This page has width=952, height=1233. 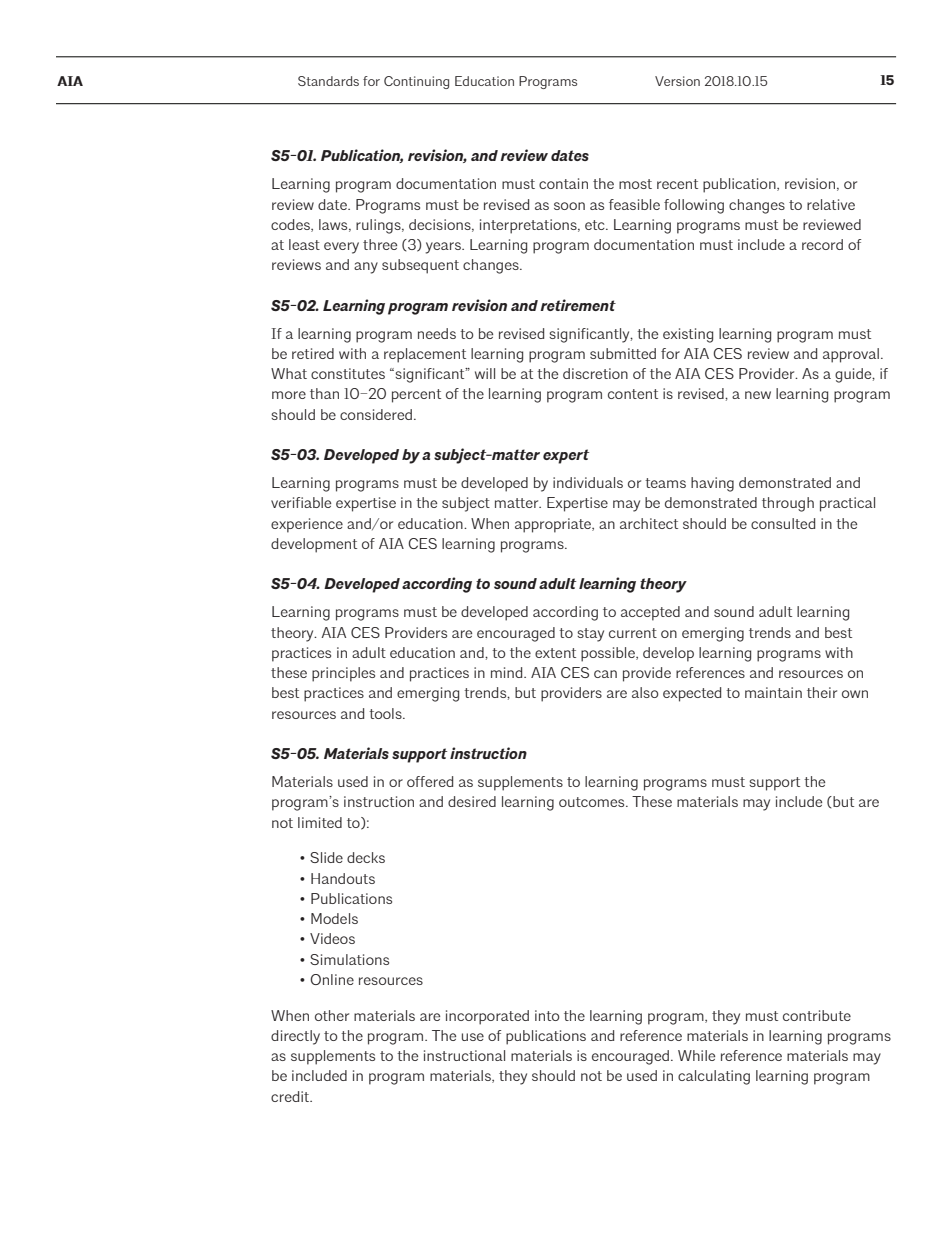 What do you see at coordinates (547, 1015) in the page?
I see `into` at bounding box center [547, 1015].
